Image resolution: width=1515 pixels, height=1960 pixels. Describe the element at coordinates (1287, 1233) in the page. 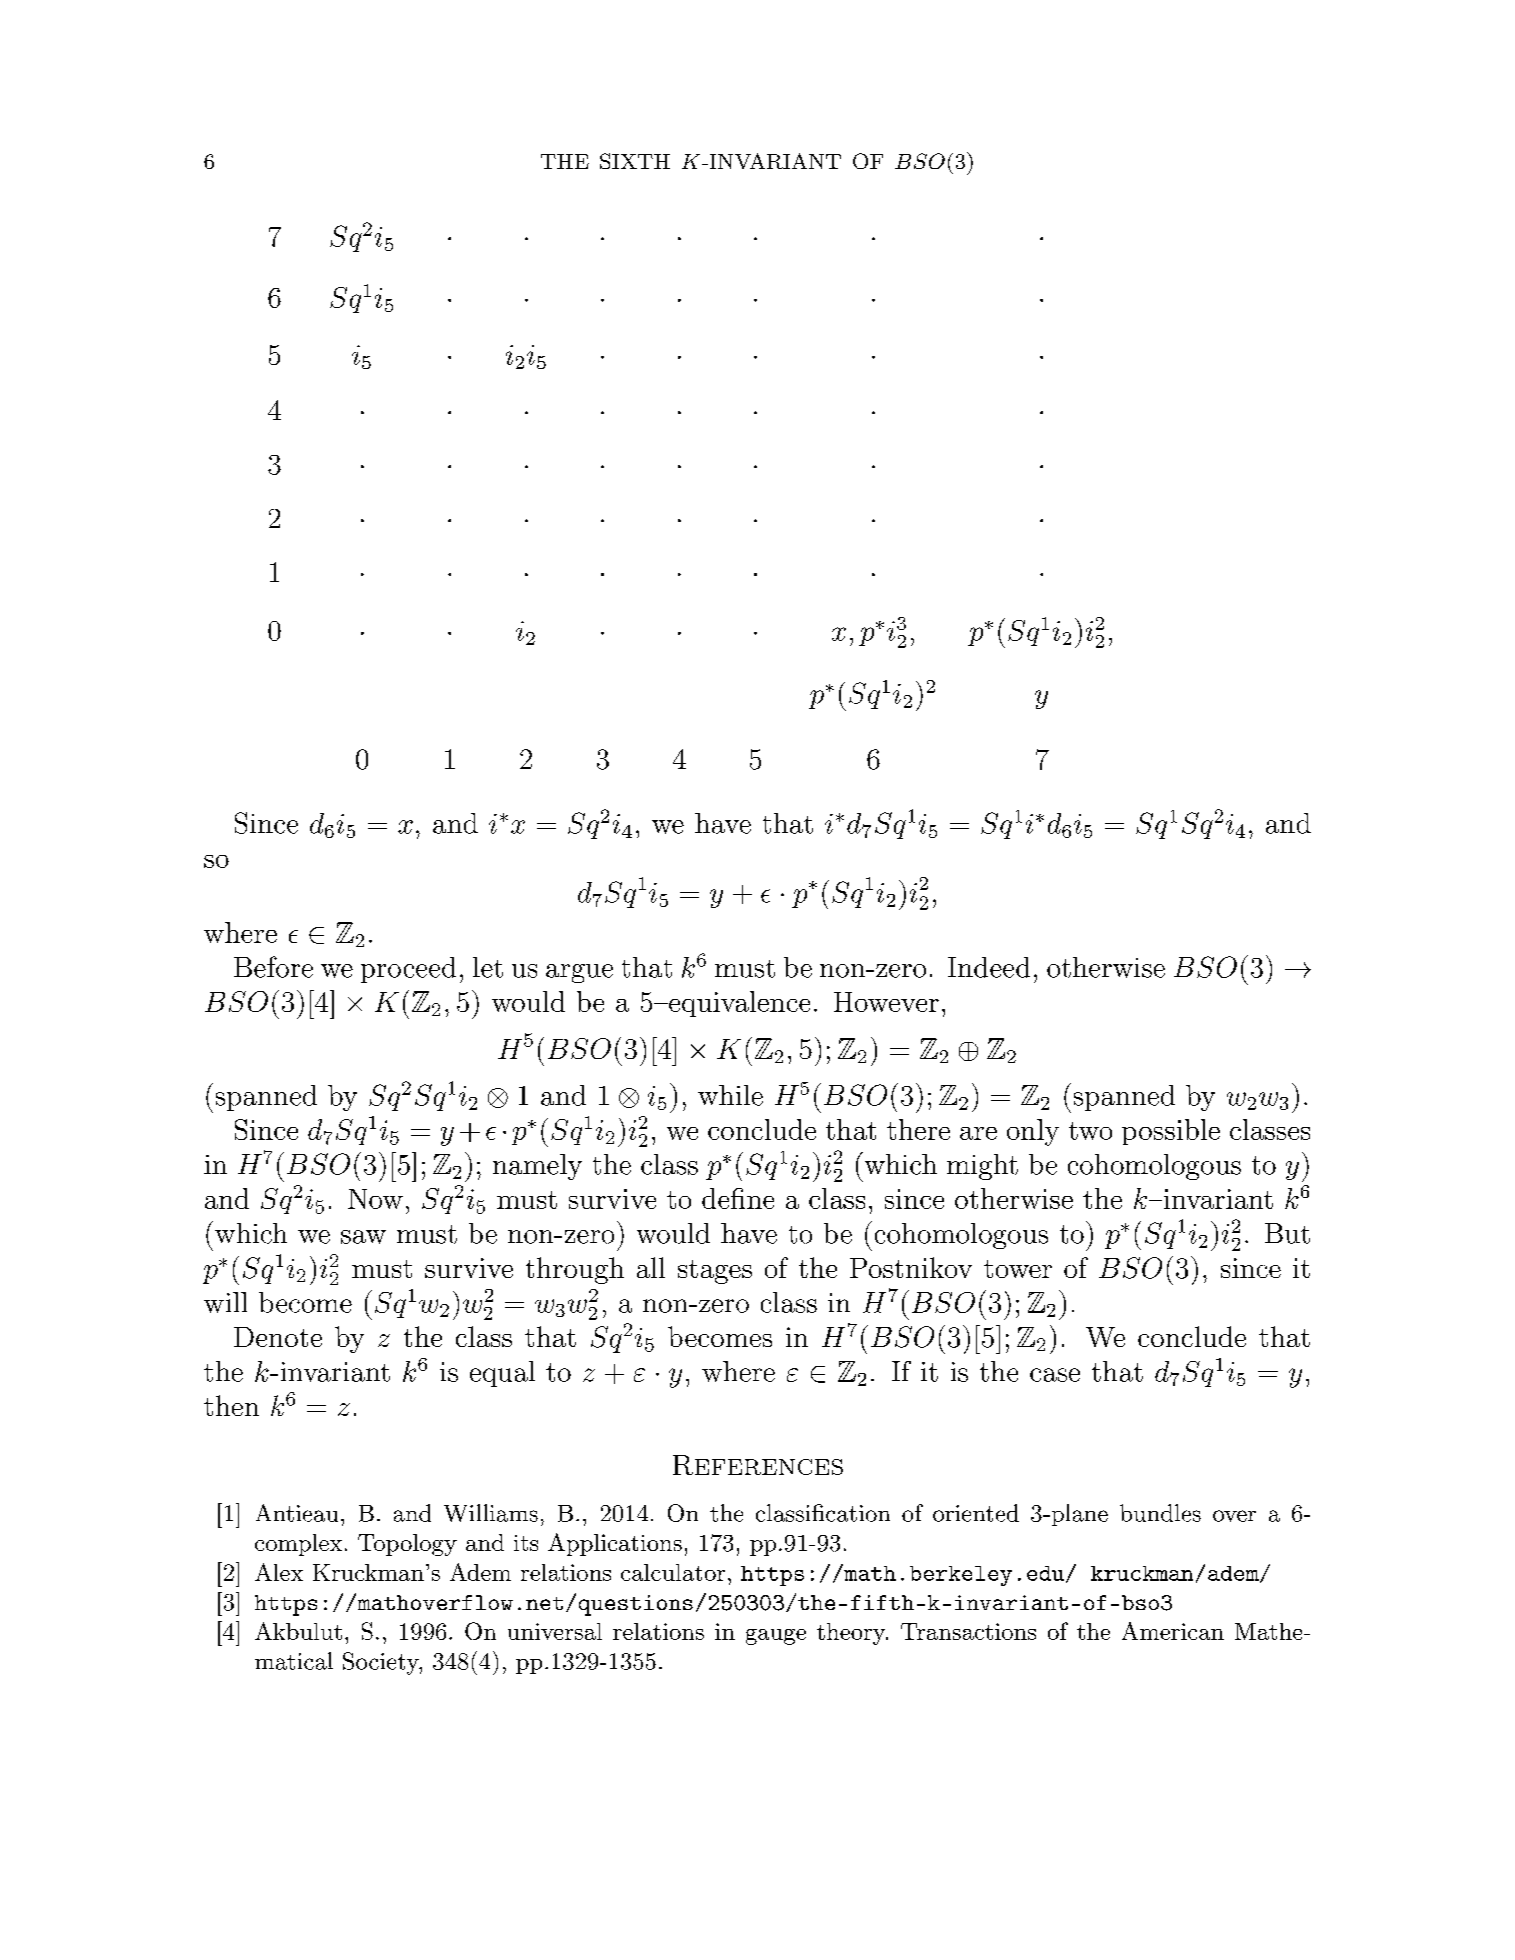

I see `But` at that location.
